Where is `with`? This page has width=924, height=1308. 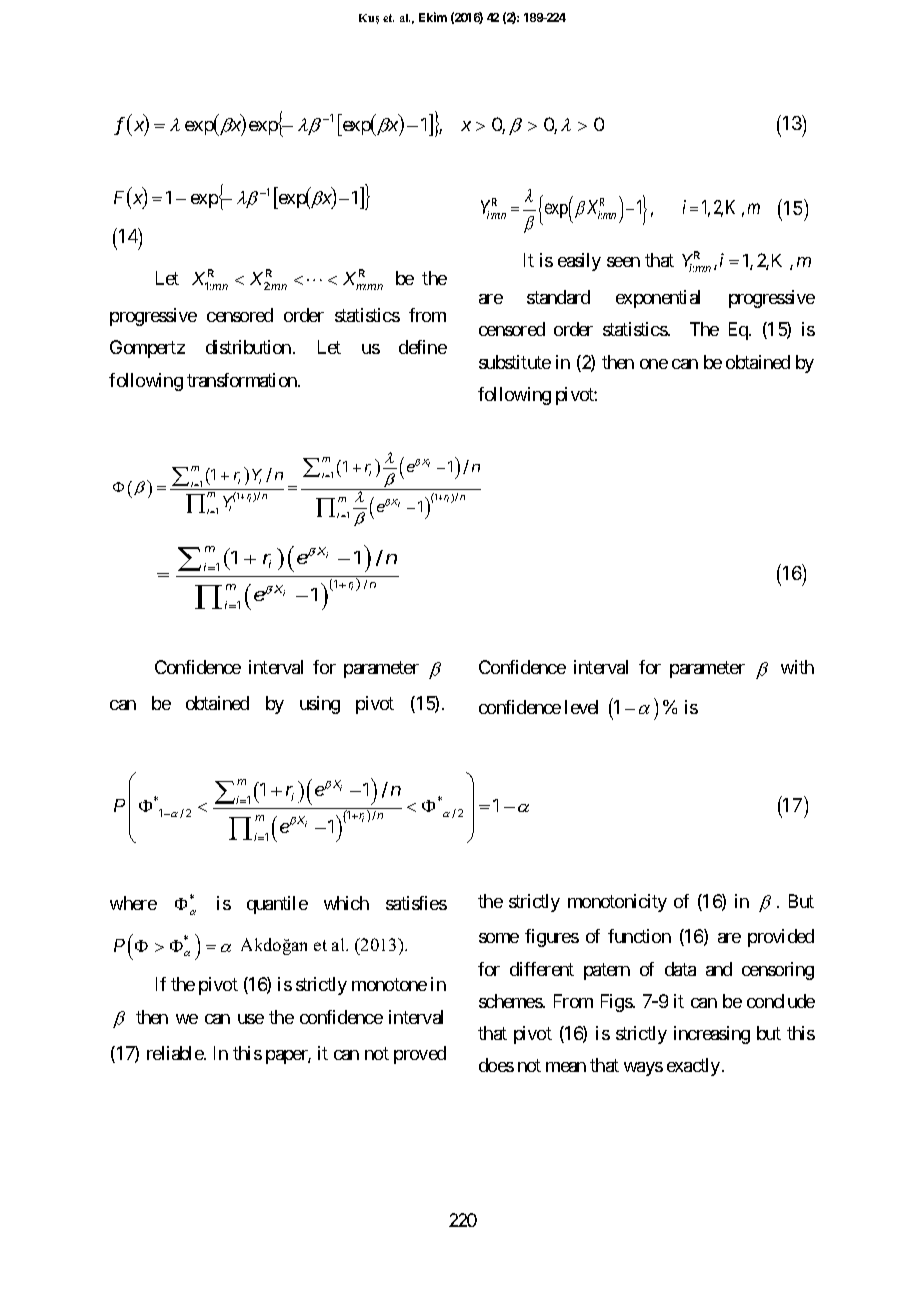
with is located at coordinates (797, 667).
